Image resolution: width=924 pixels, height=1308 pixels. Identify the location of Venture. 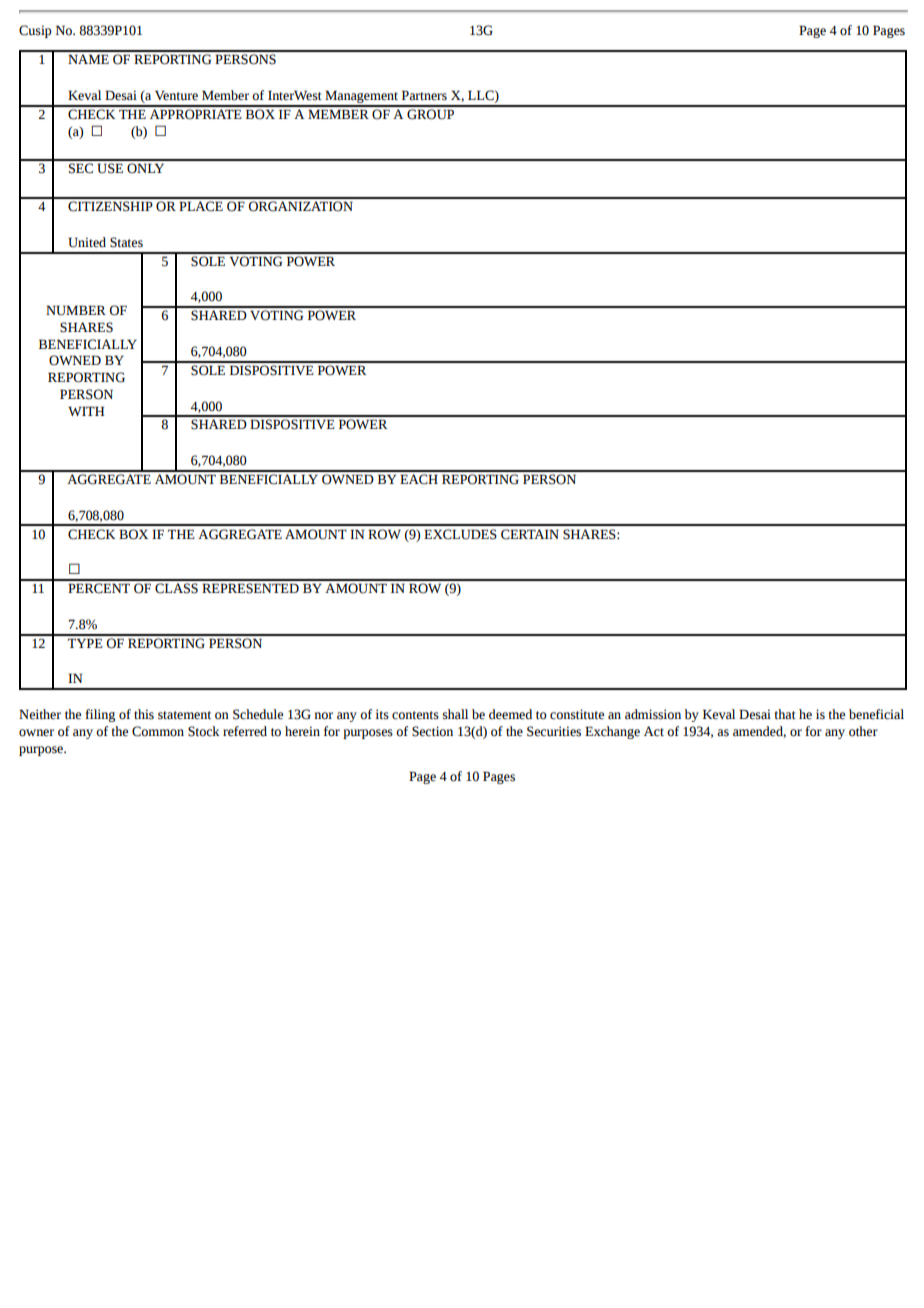
(176, 95).
